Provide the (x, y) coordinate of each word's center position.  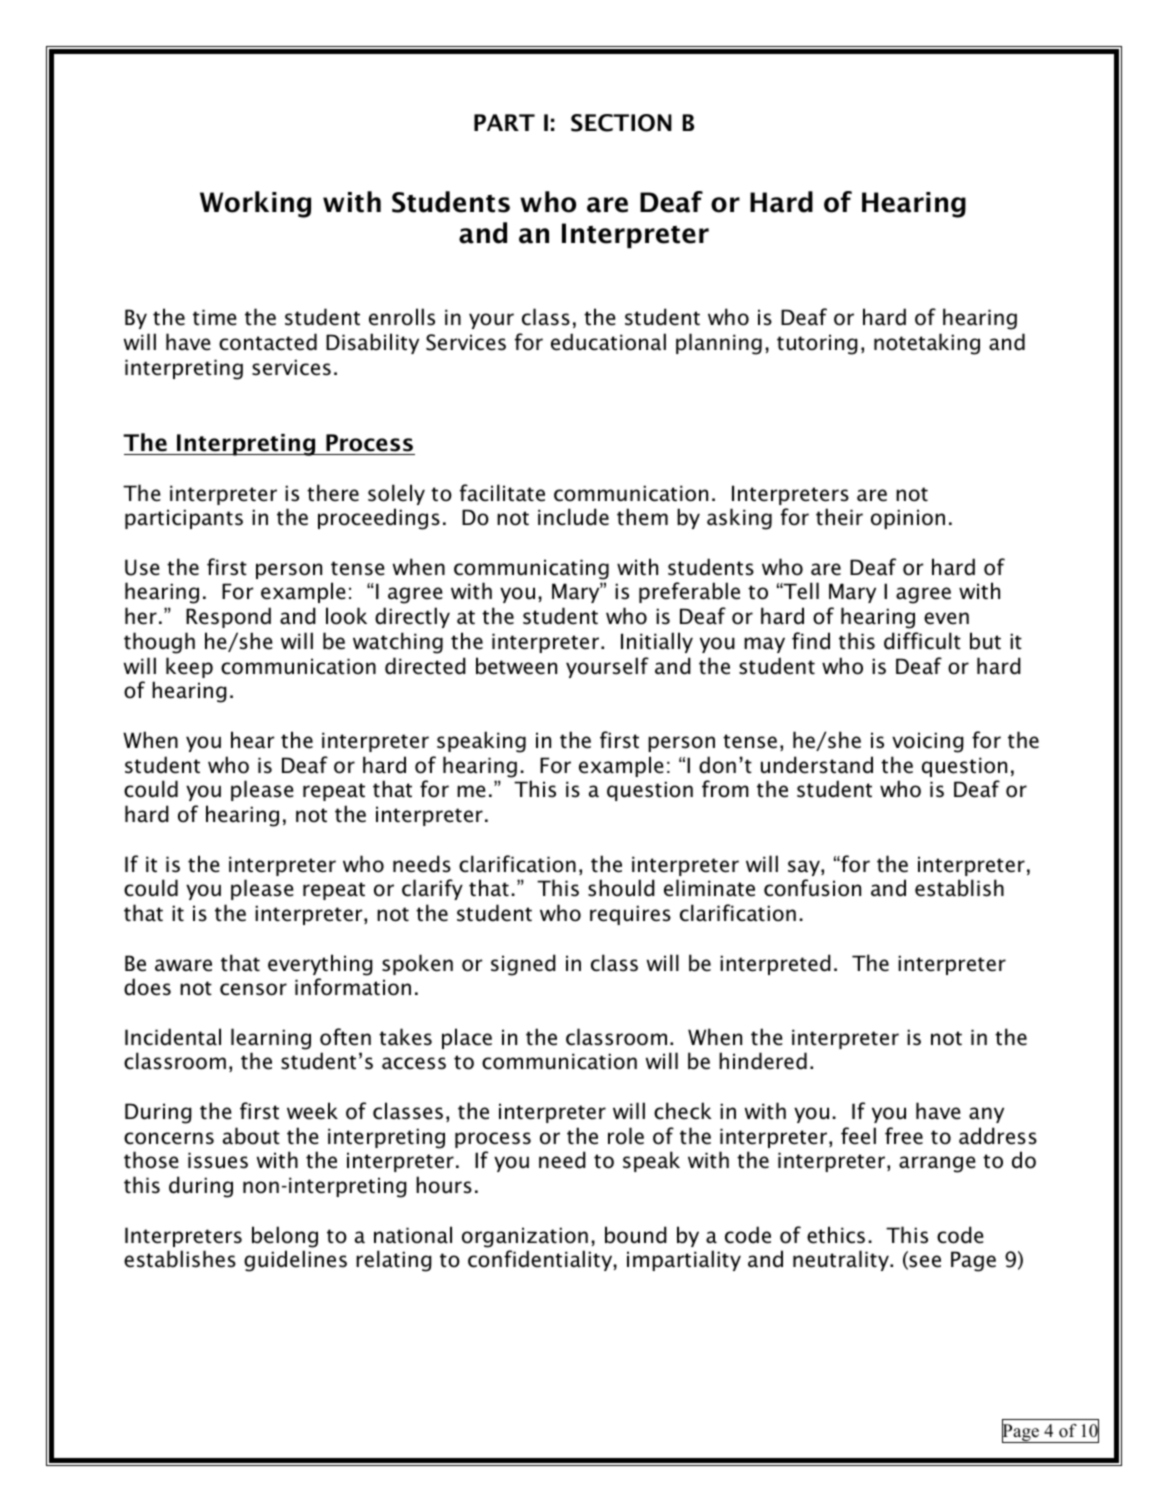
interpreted (775, 964)
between (516, 666)
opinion (908, 519)
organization (525, 1237)
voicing (928, 742)
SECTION (621, 123)
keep (189, 667)
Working (255, 204)
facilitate (502, 493)
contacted (268, 342)
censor (253, 989)
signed (523, 965)
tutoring (817, 344)
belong (285, 1237)
